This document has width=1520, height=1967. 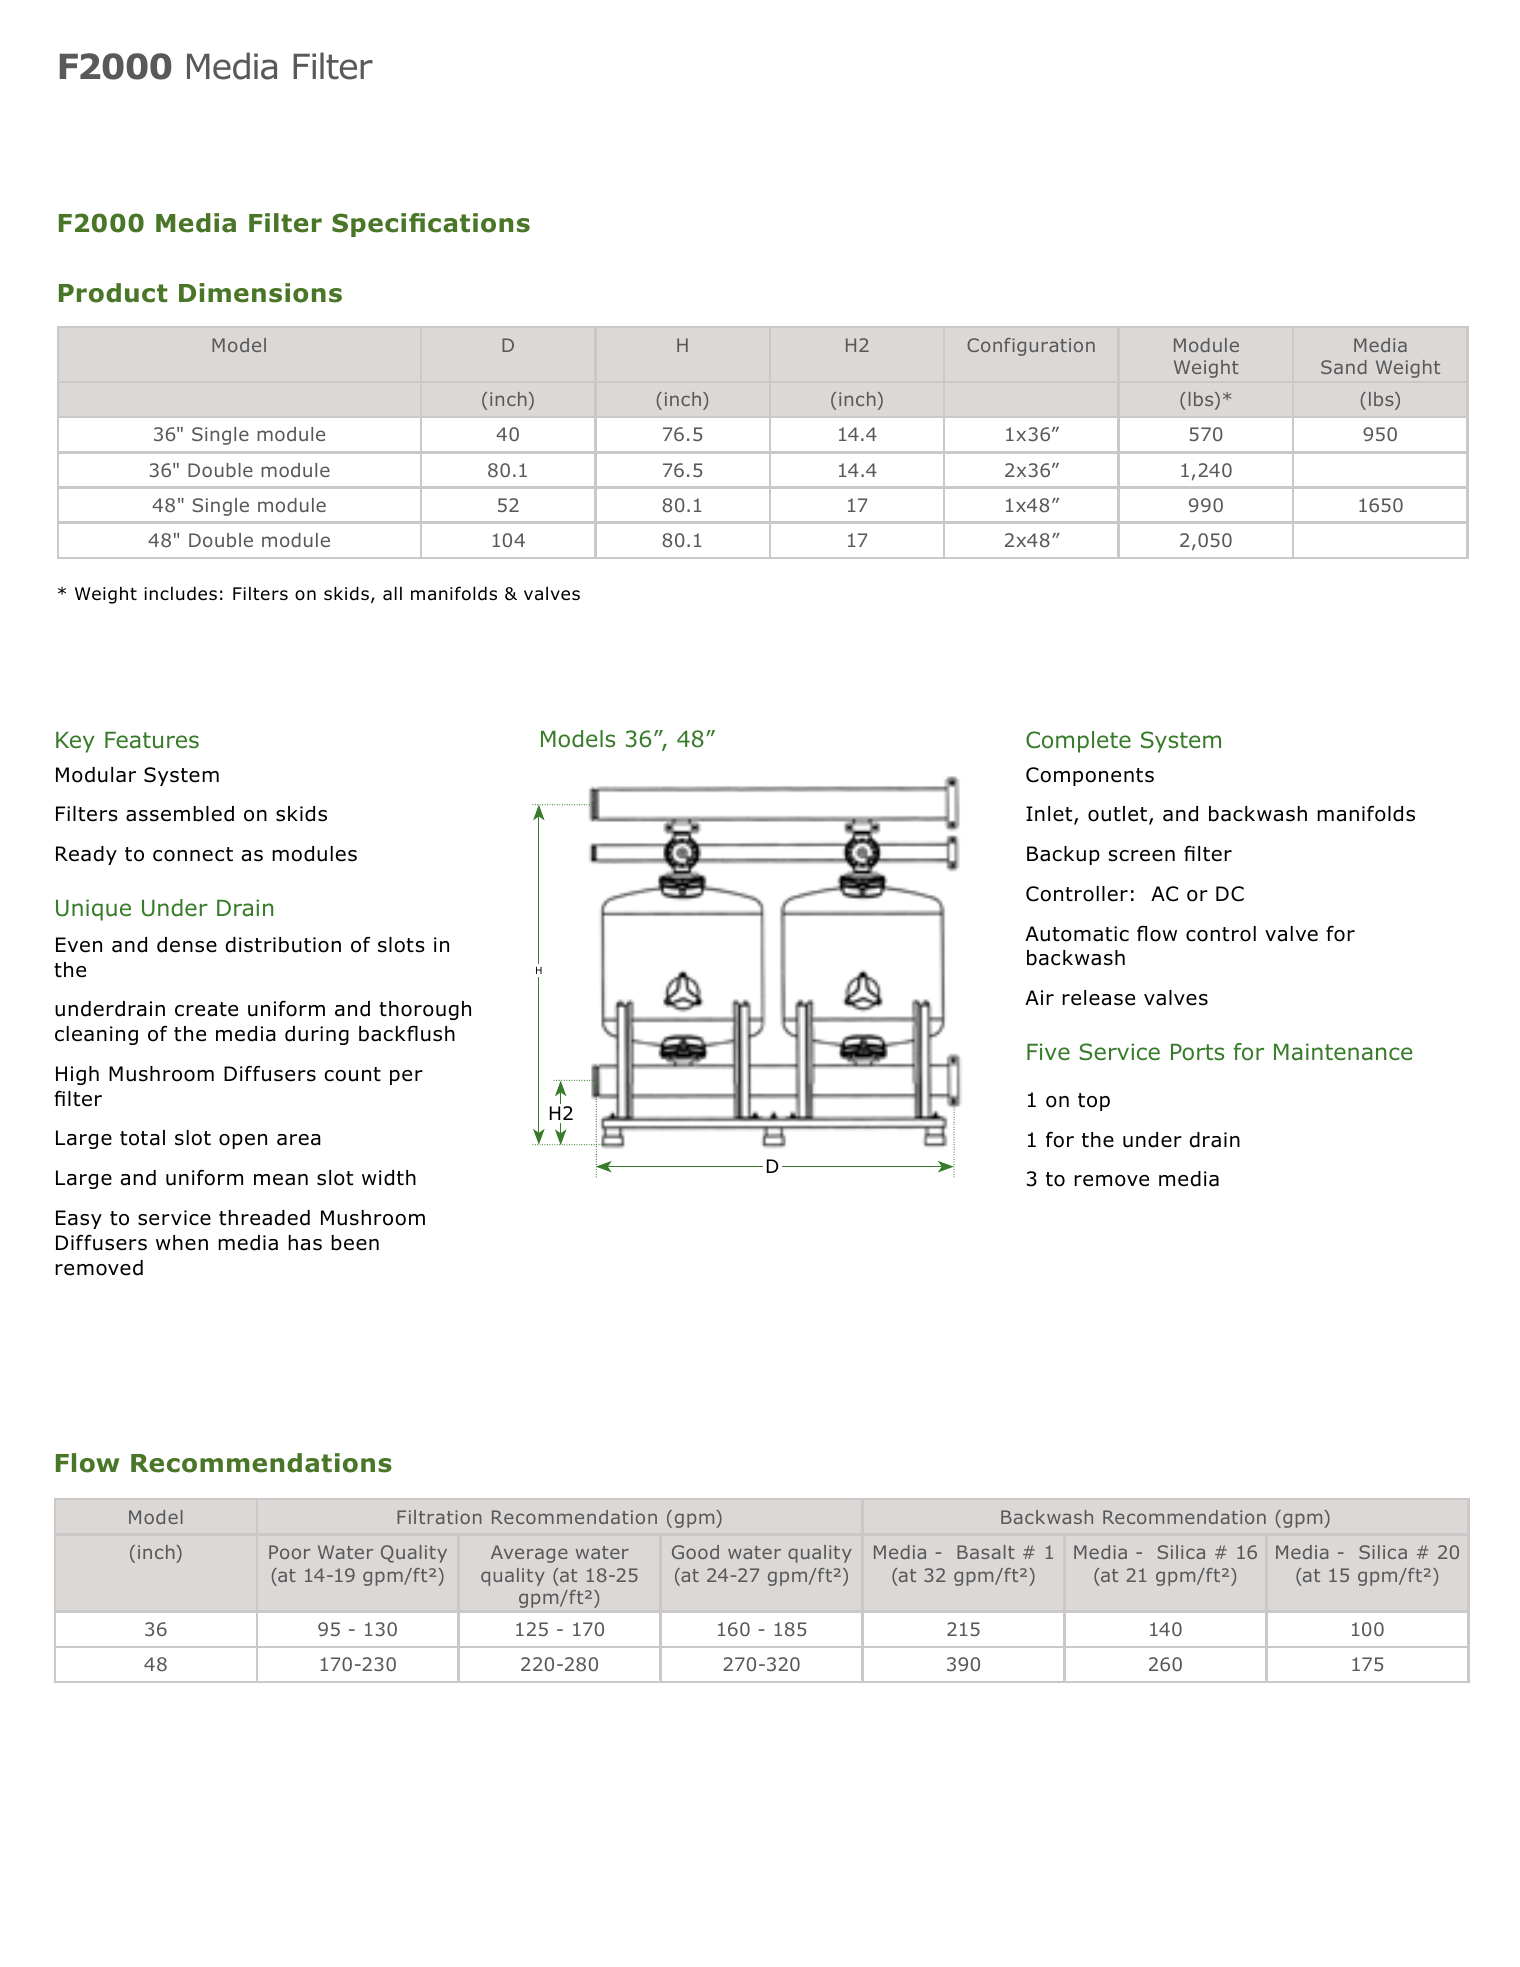 What do you see at coordinates (260, 293) in the document?
I see `Dimensions` at bounding box center [260, 293].
